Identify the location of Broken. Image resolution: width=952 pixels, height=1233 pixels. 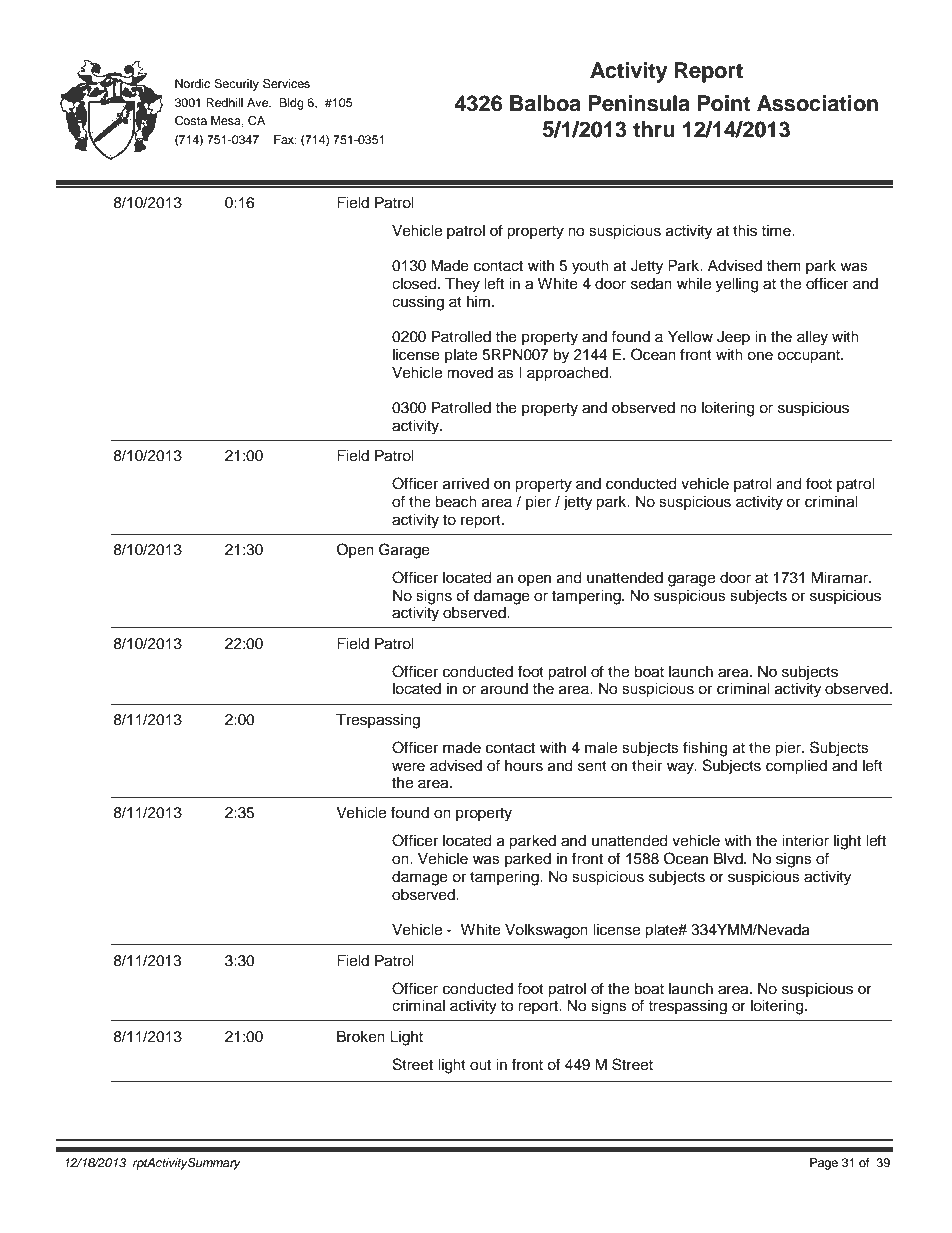
(361, 1037).
